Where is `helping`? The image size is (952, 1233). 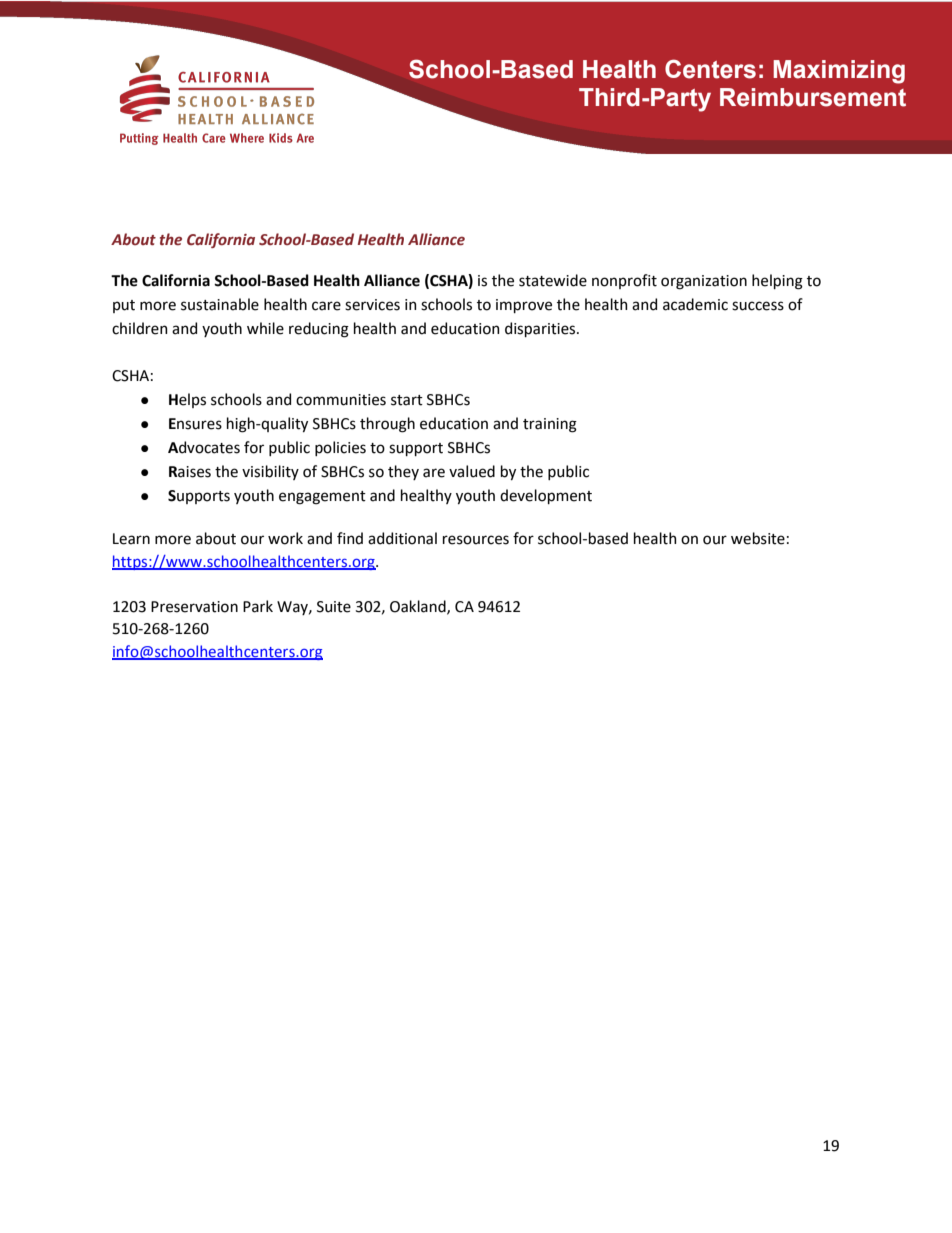 helping is located at coordinates (777, 282).
